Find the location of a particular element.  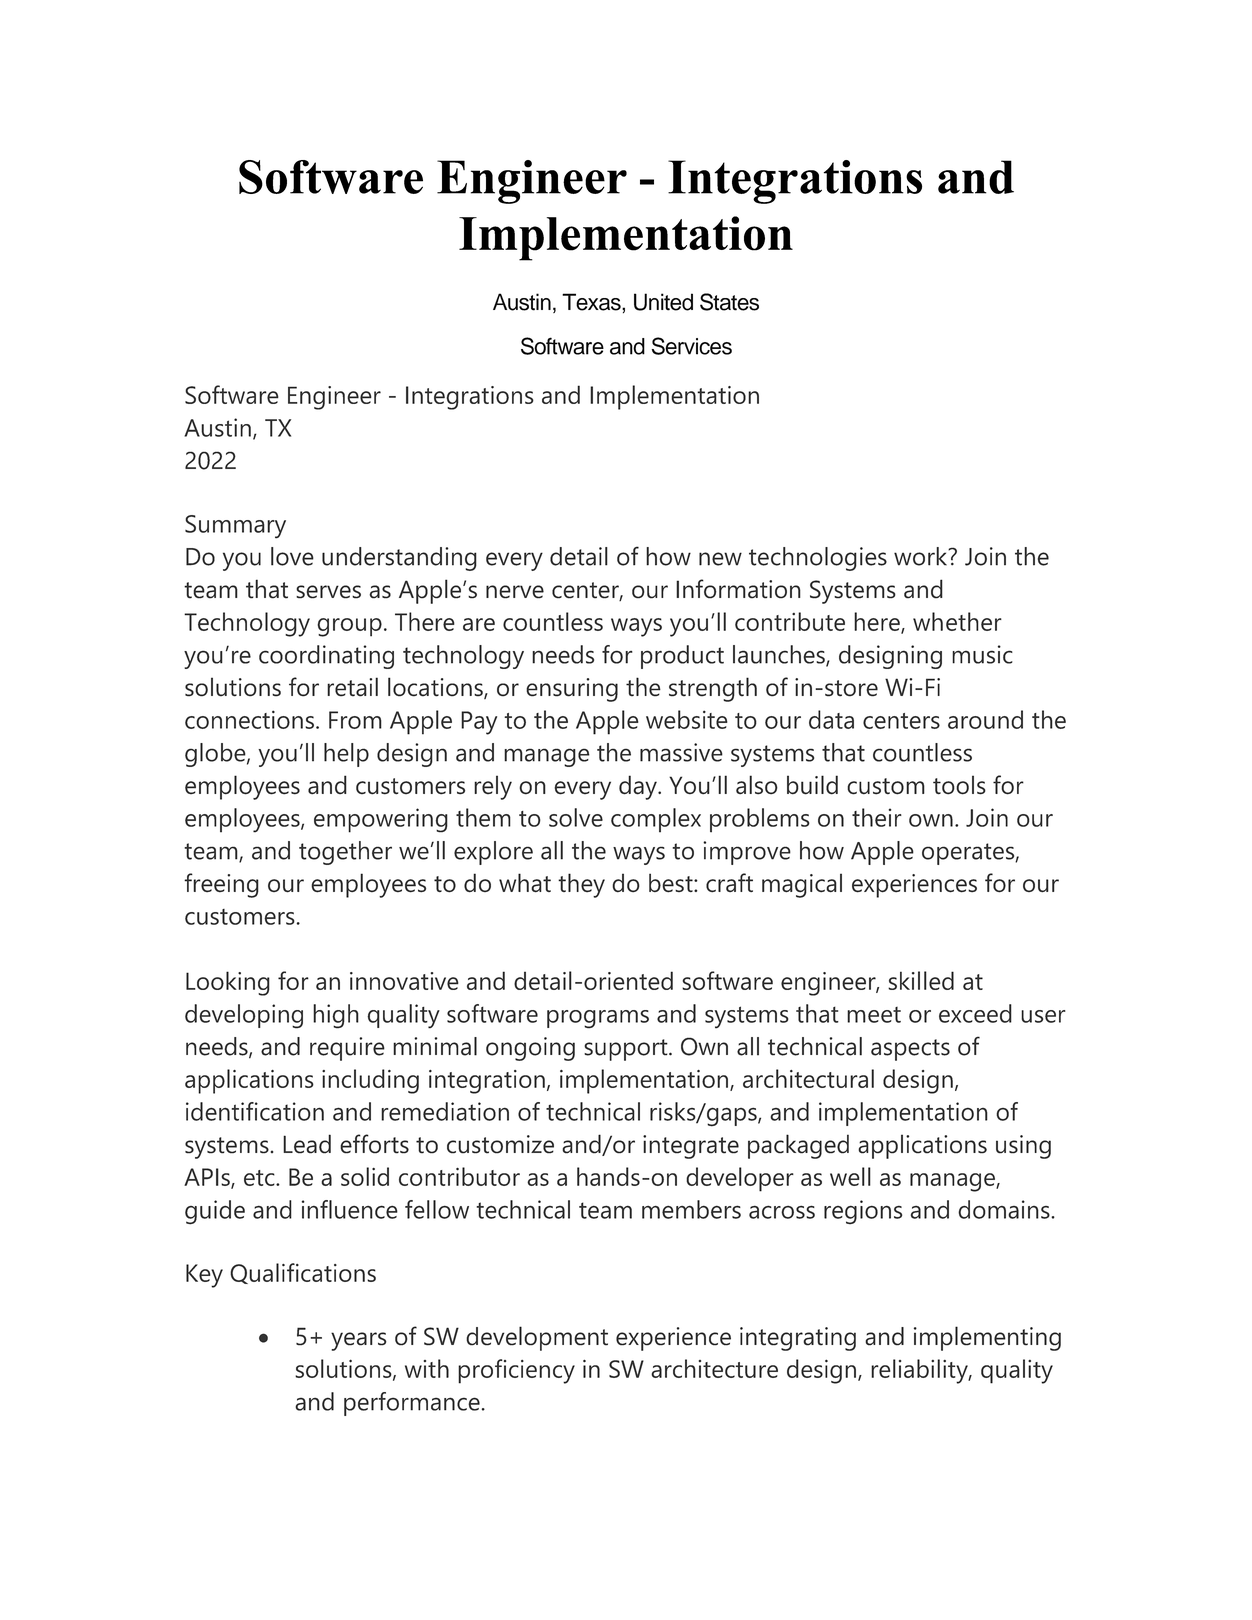

performance is located at coordinates (412, 1404).
